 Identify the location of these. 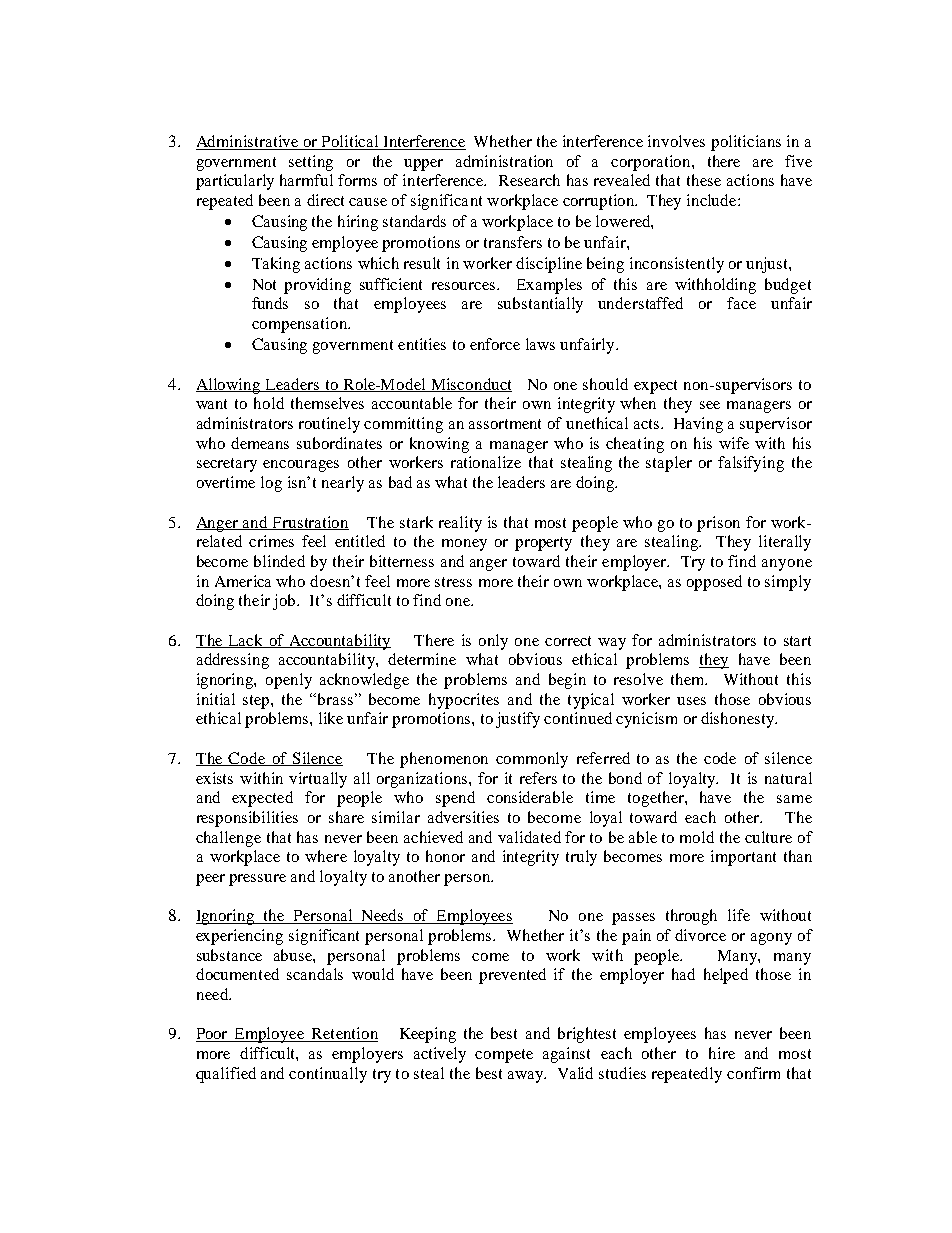
(704, 180).
